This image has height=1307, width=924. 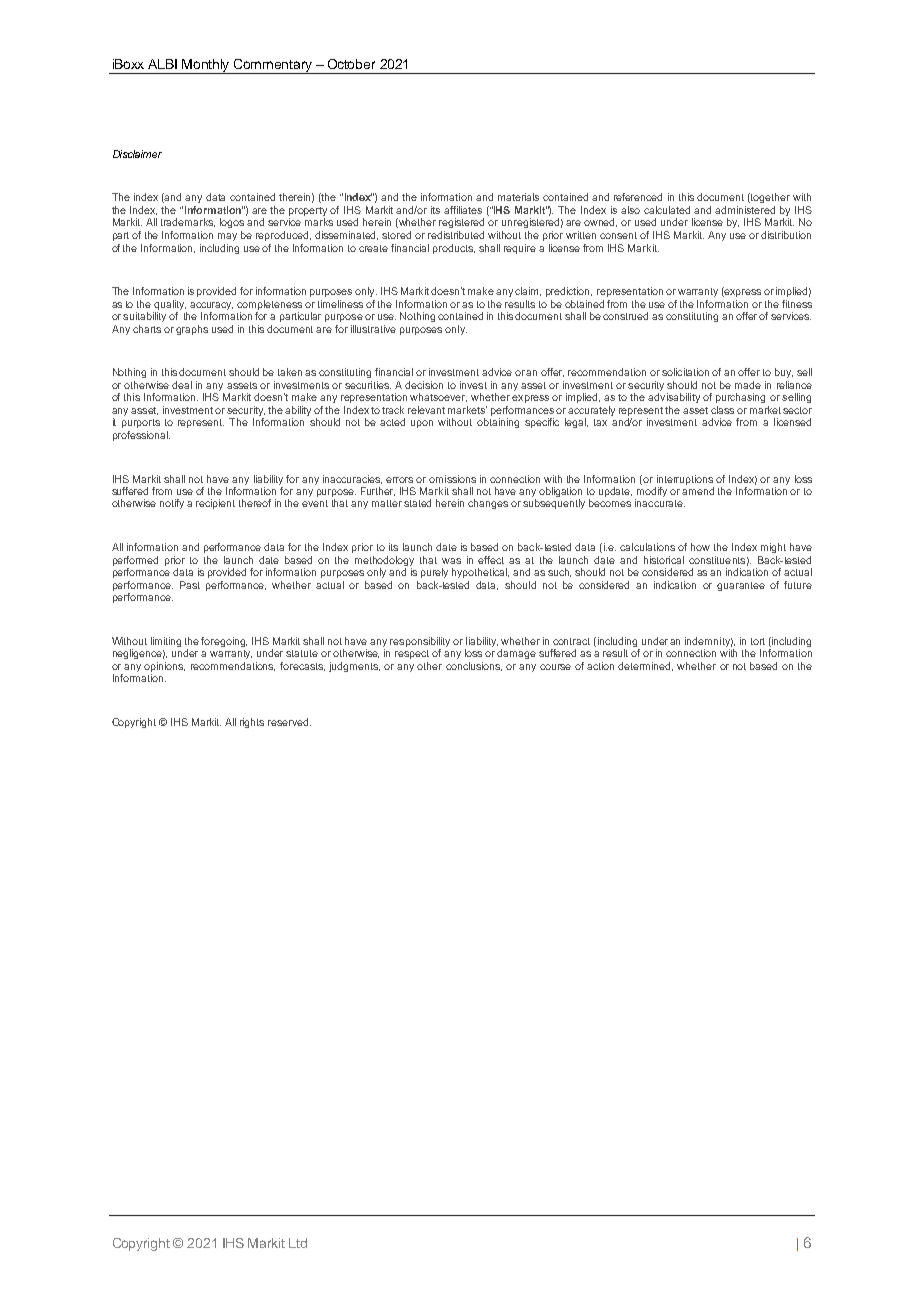 I want to click on together, so click(x=769, y=198).
